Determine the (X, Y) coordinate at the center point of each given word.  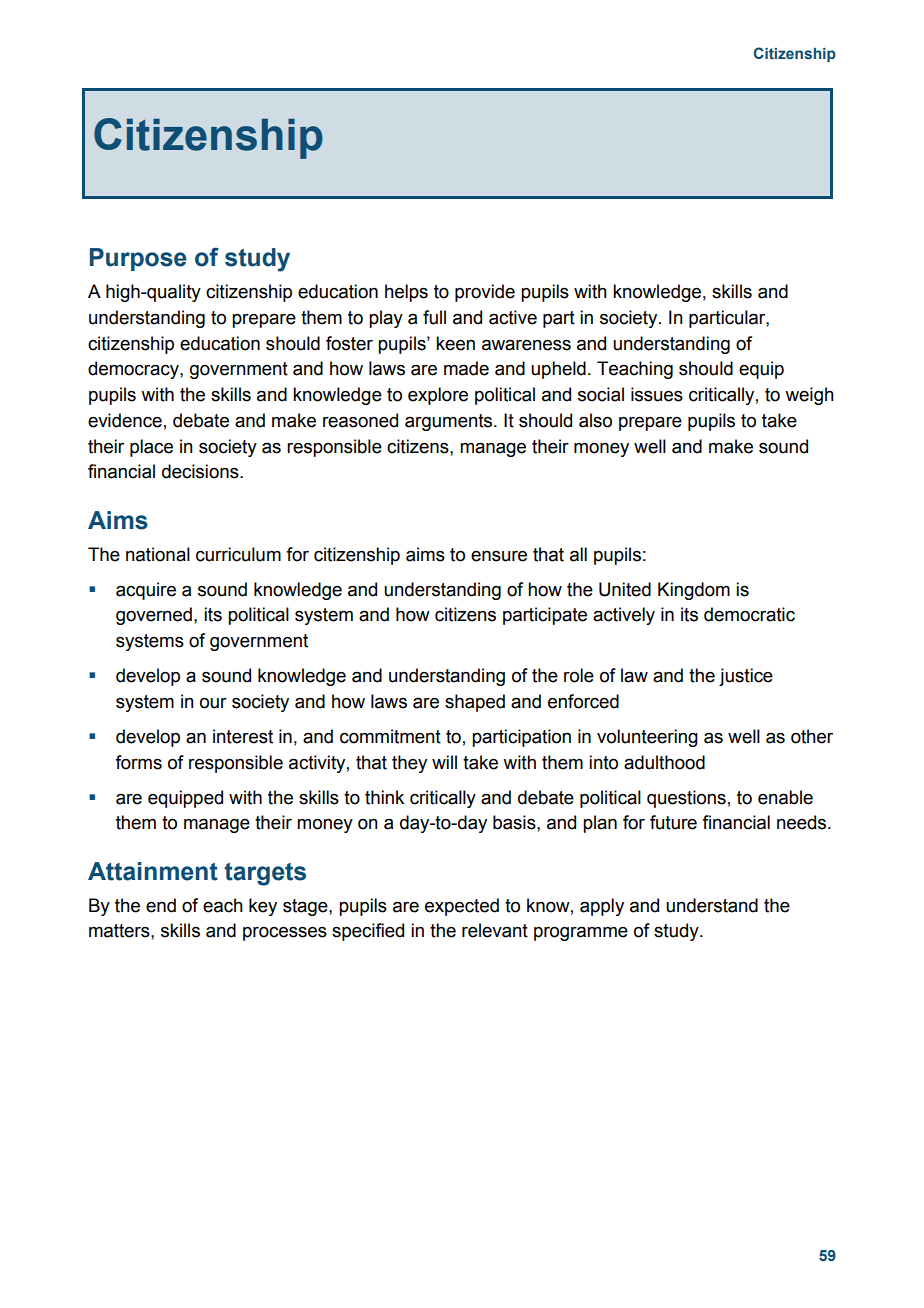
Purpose (138, 259)
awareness (526, 345)
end (161, 905)
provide (485, 293)
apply (602, 907)
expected (462, 907)
